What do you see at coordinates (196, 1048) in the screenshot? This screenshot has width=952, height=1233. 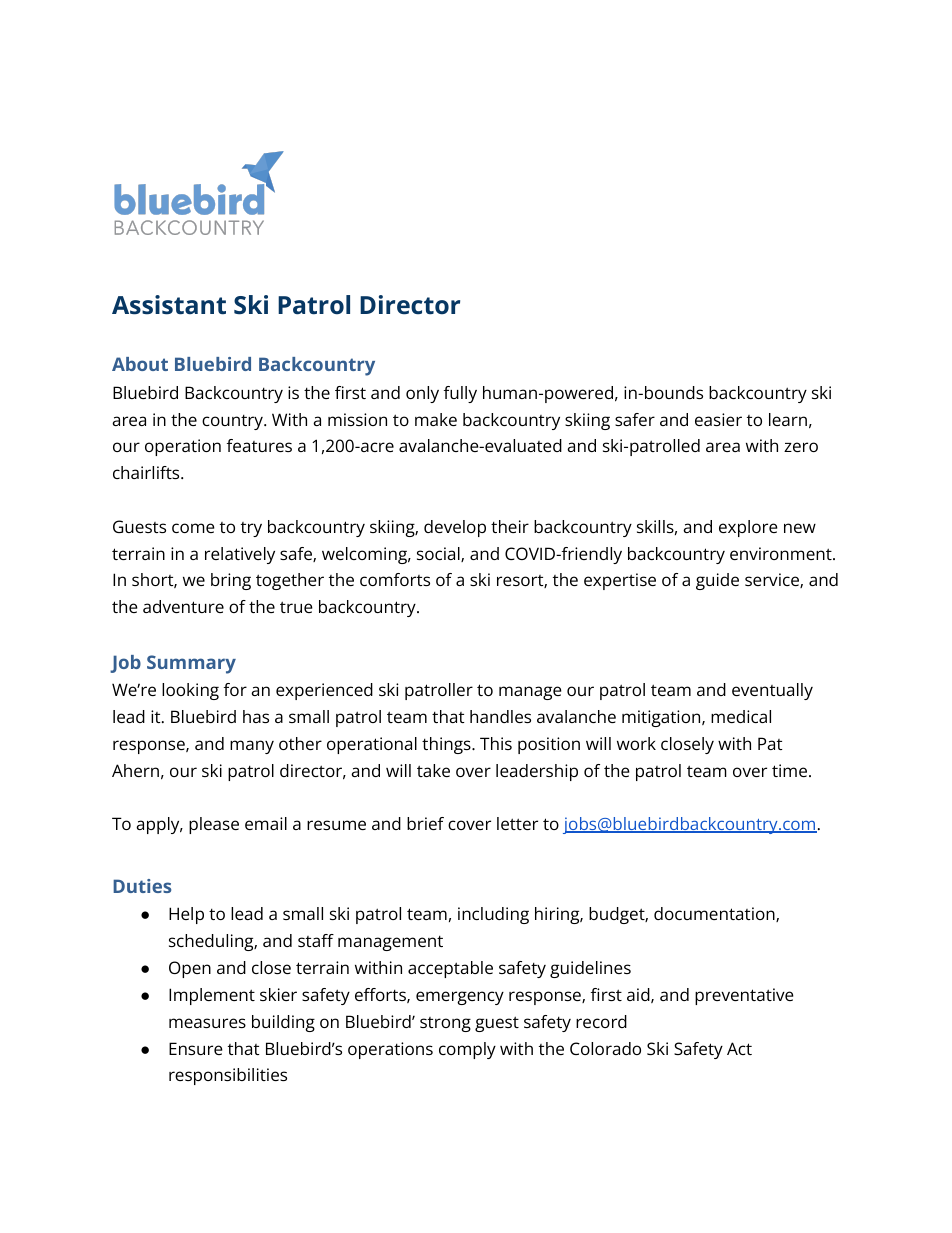 I see `Ensure` at bounding box center [196, 1048].
